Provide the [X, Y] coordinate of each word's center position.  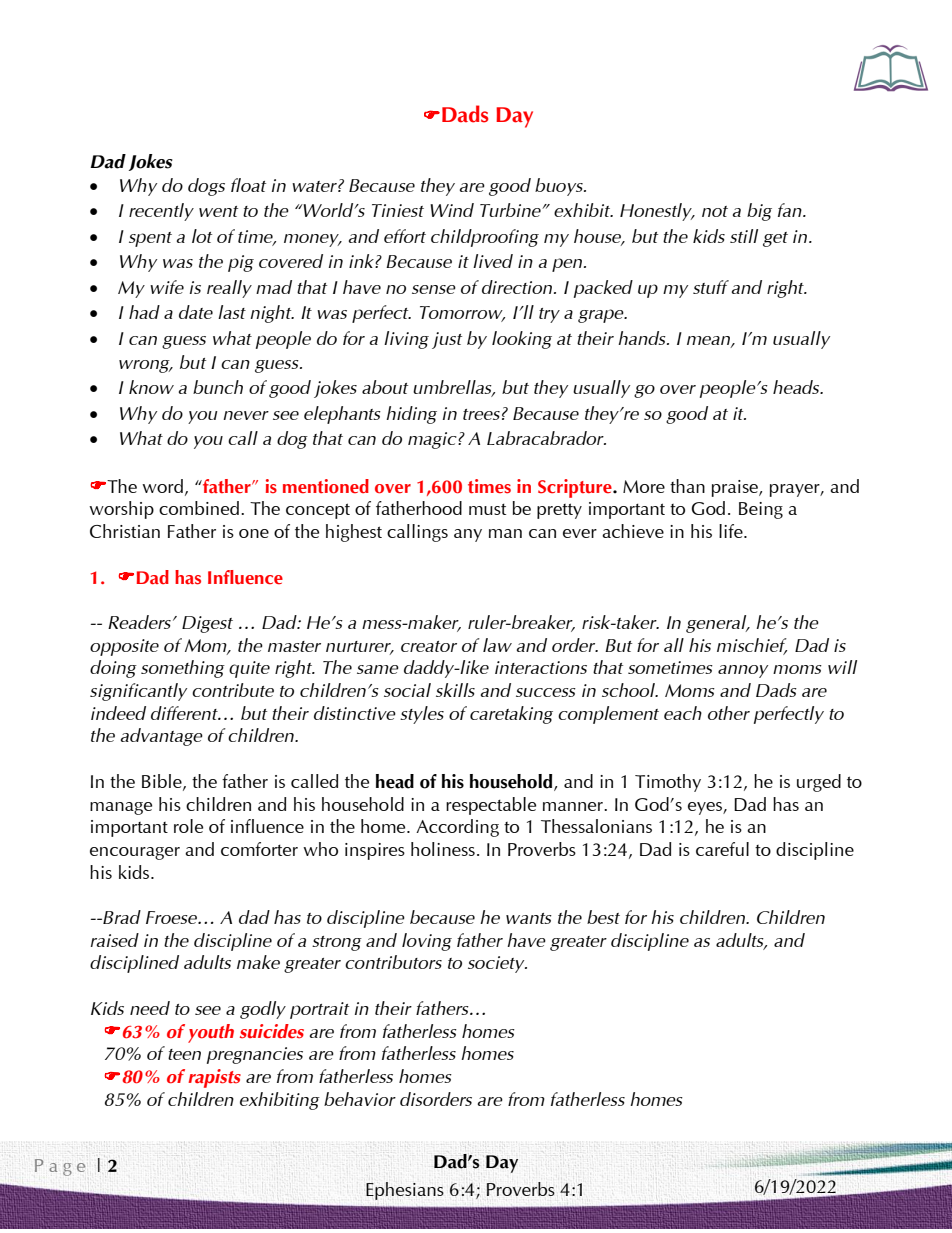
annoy [743, 671]
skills [455, 690]
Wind [452, 210]
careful [722, 849]
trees [481, 414]
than [687, 486]
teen [184, 1054]
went [218, 211]
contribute [233, 690]
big [759, 212]
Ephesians [405, 1191]
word [162, 486]
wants [529, 918]
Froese [172, 917]
